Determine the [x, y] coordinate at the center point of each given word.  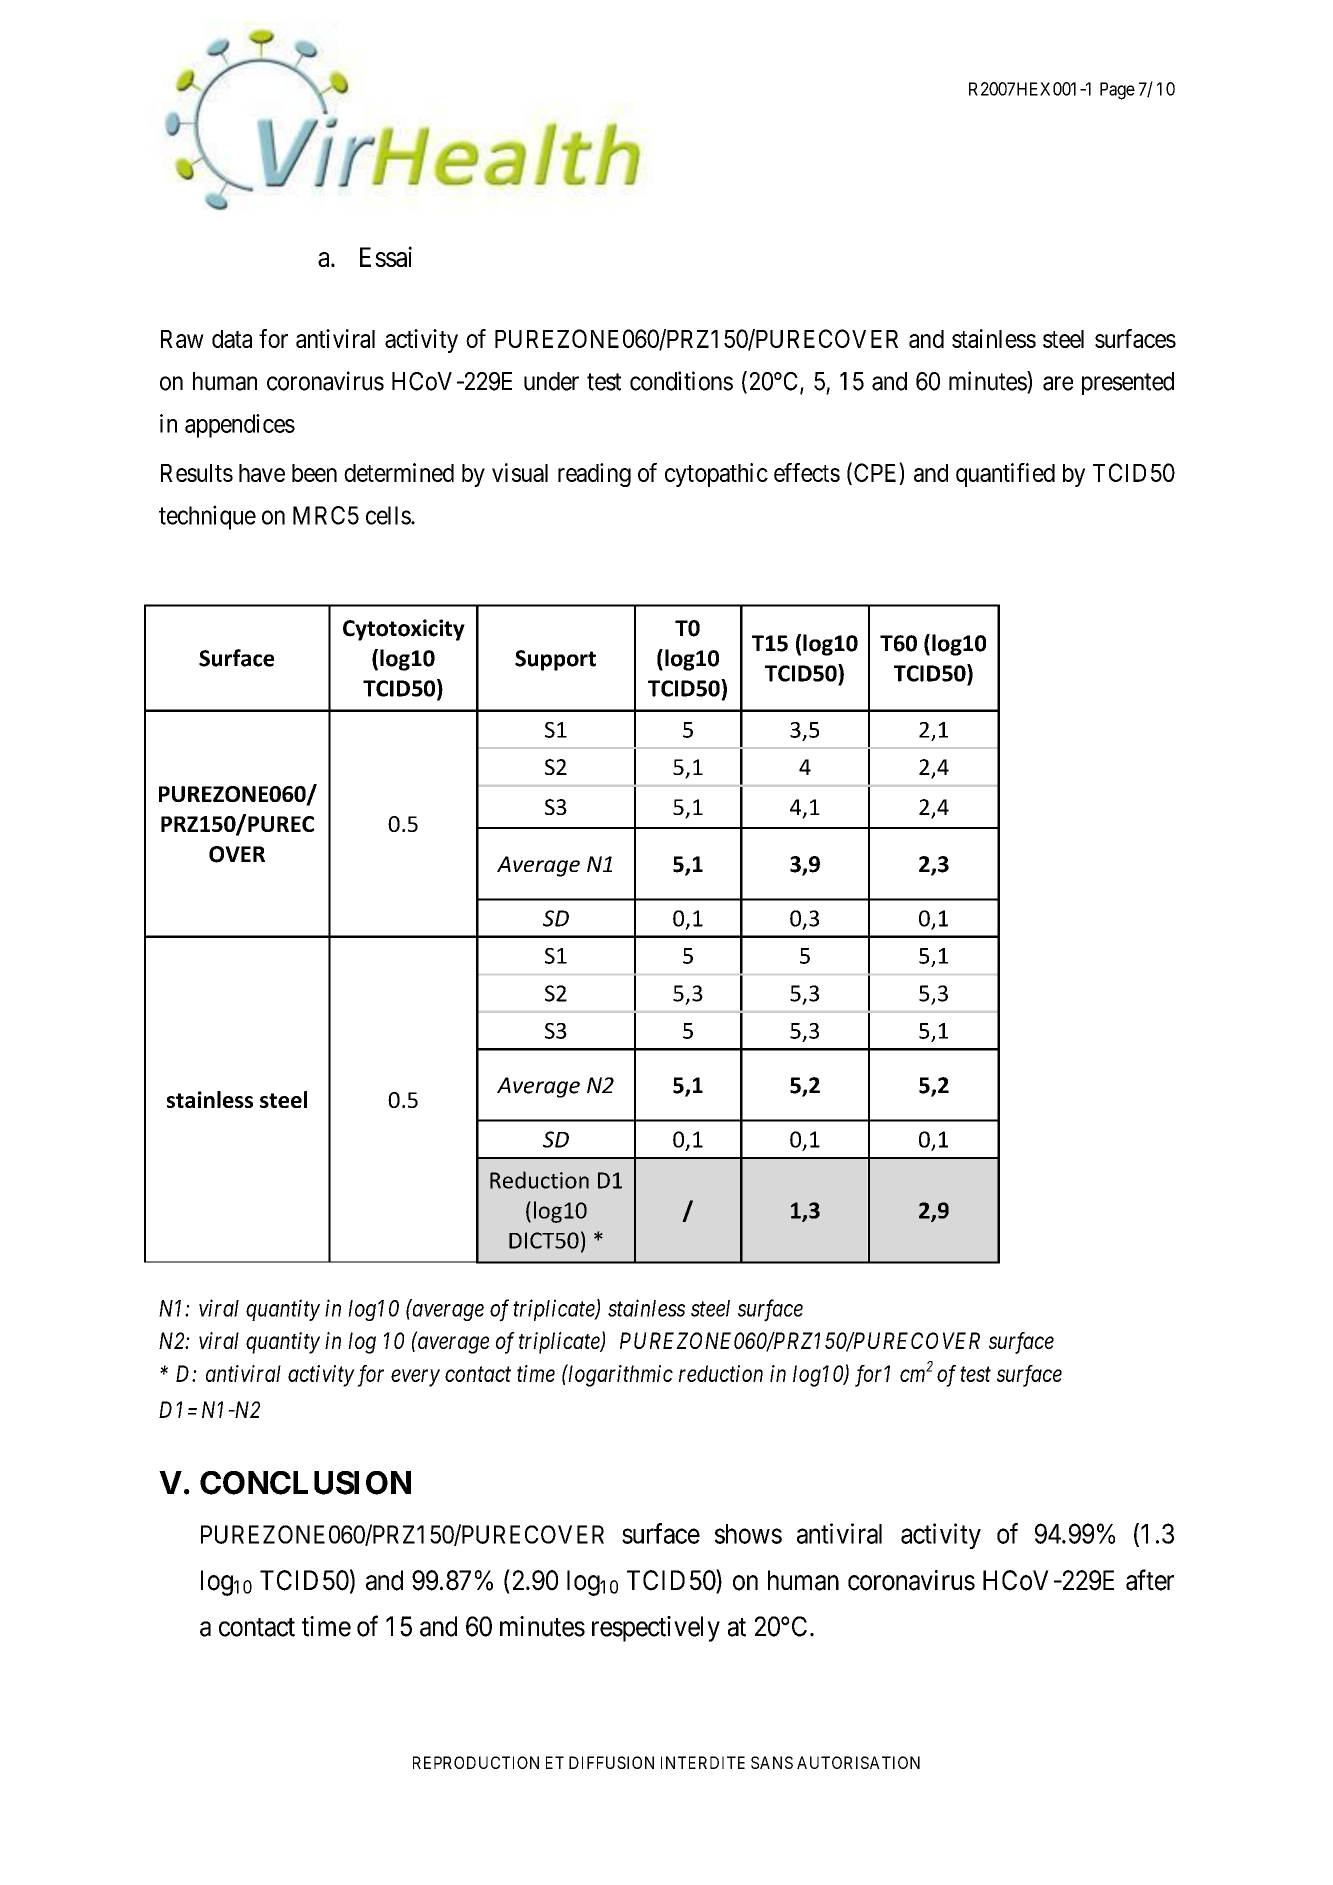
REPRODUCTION [476, 1762]
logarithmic [620, 1375]
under [551, 381]
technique [207, 517]
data [232, 339]
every [415, 1378]
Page [1117, 91]
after [1150, 1580]
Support [555, 660]
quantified [1005, 475]
